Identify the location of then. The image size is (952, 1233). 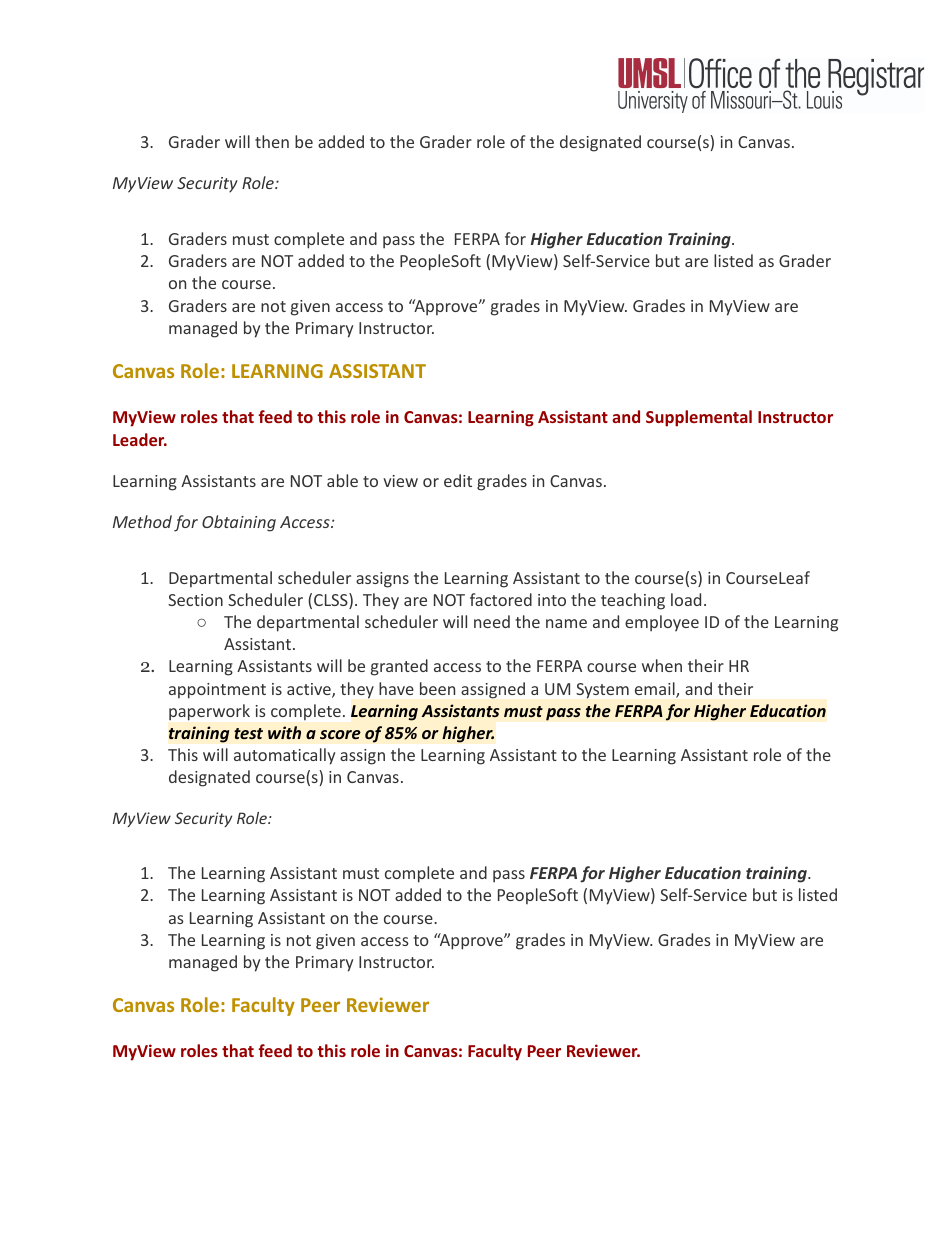
(272, 141).
